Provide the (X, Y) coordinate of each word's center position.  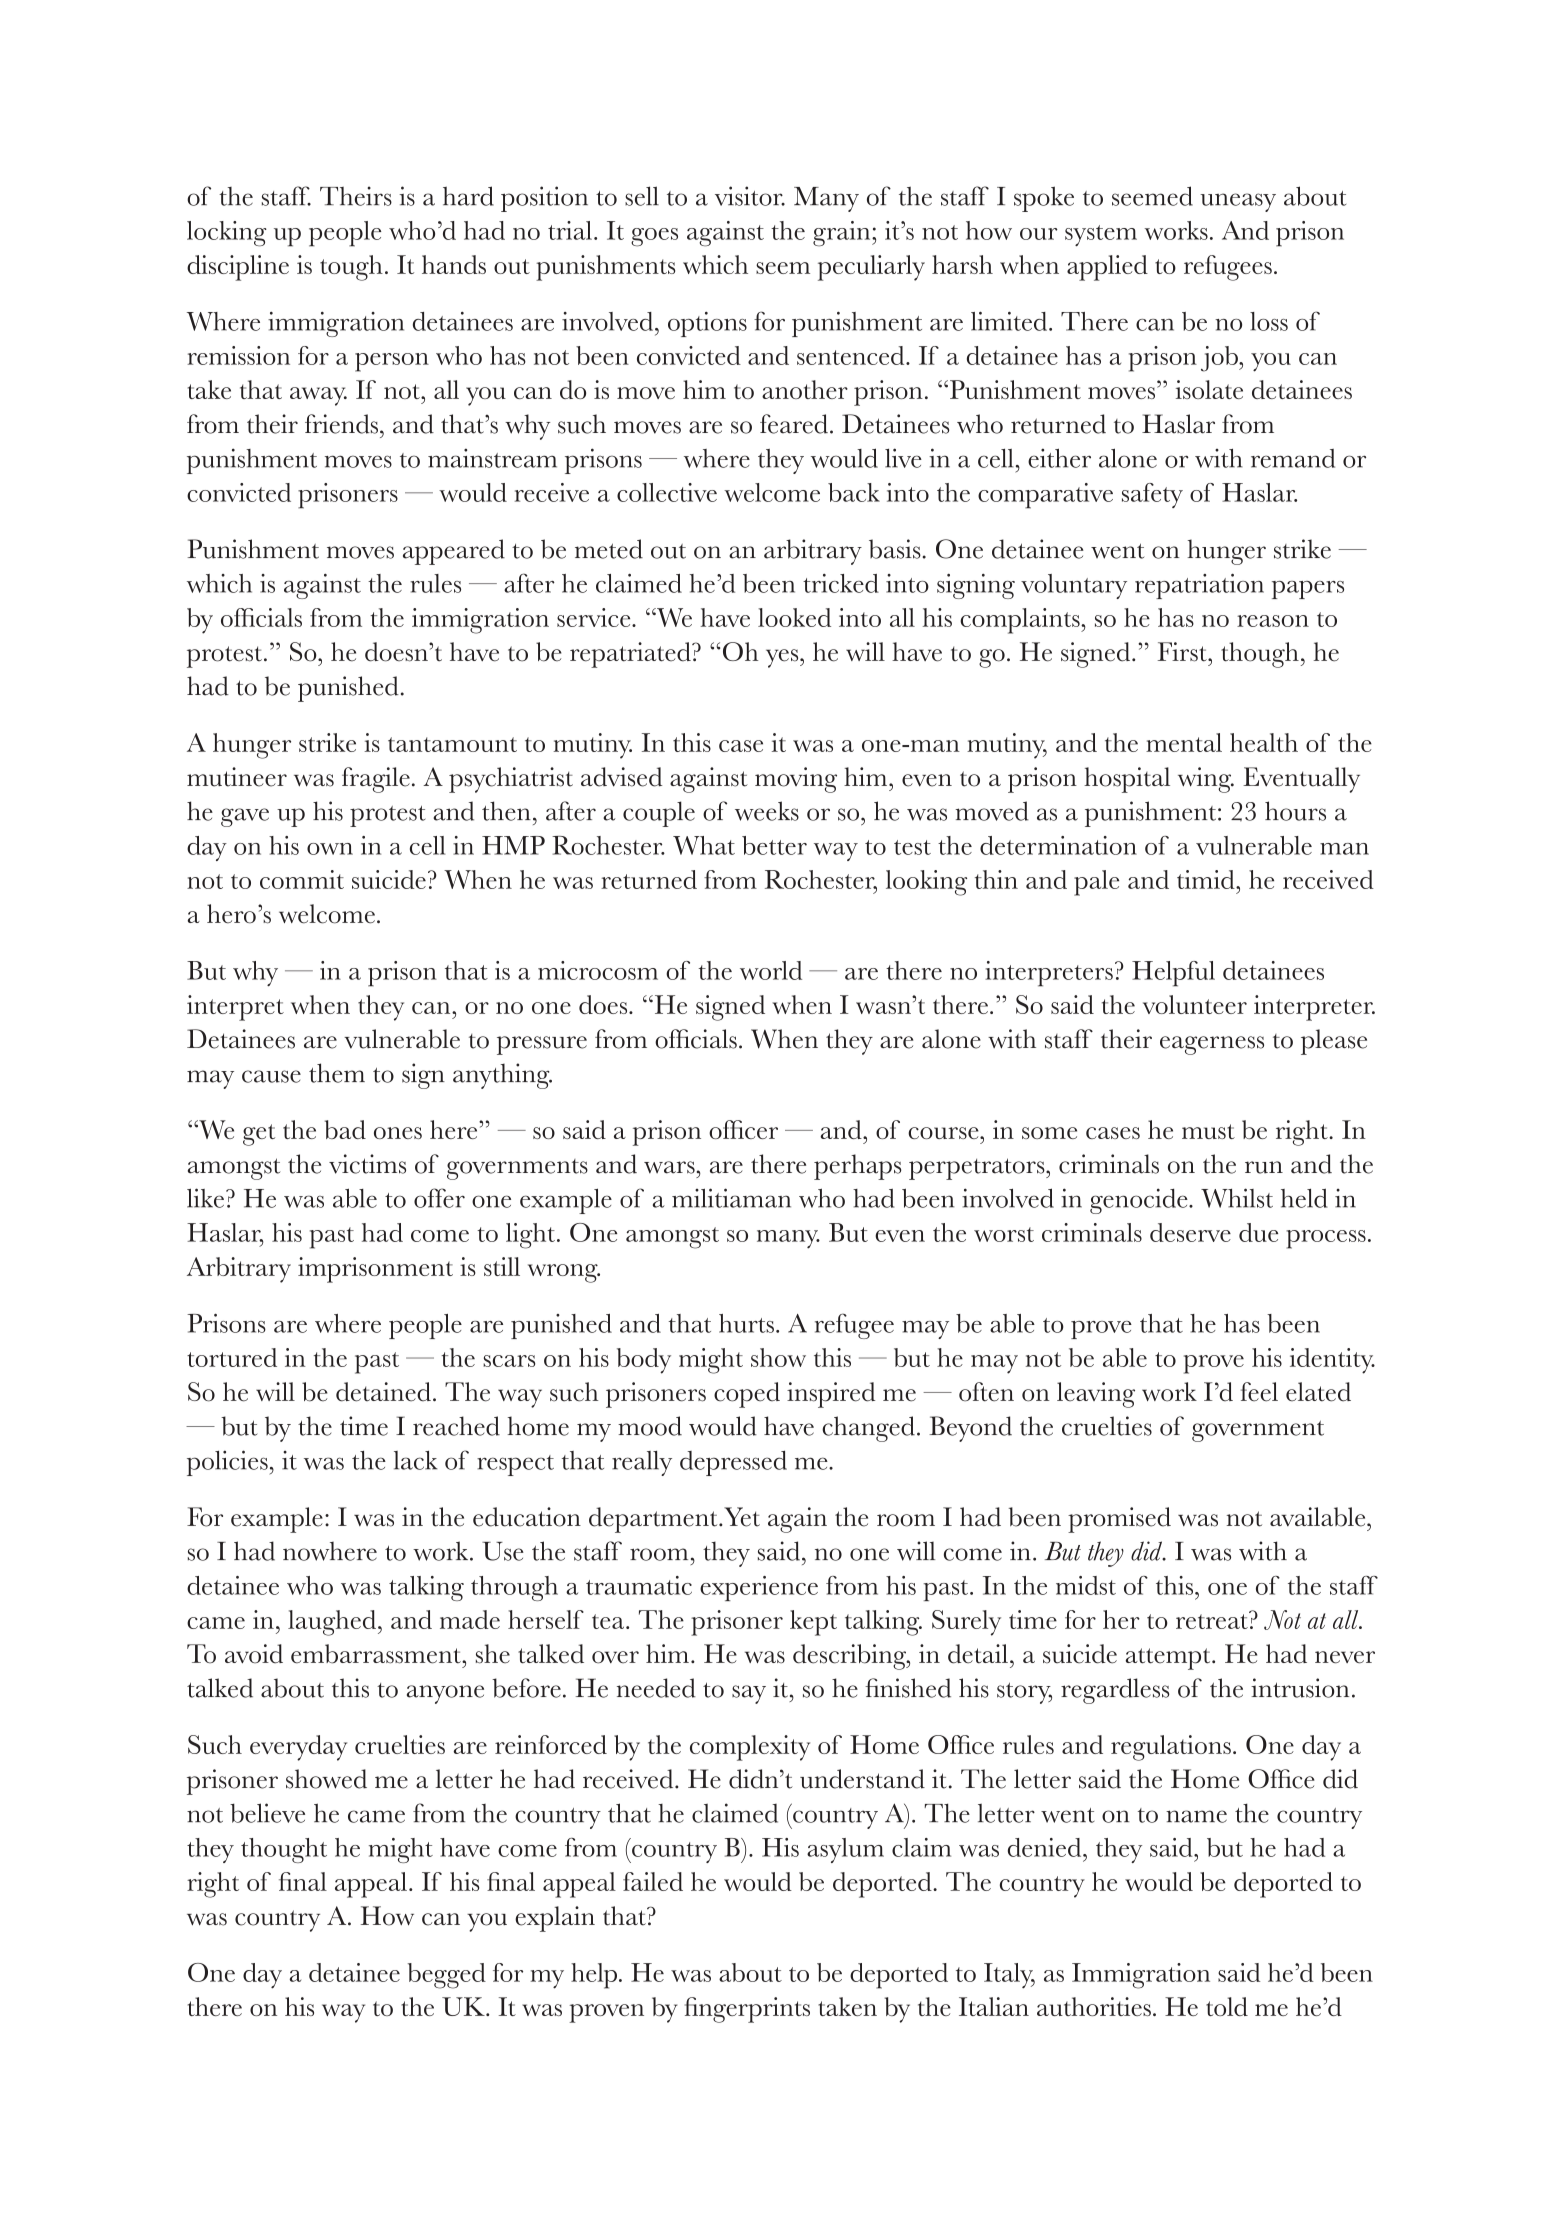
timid (1207, 879)
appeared (454, 552)
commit (302, 879)
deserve (1190, 1232)
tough (351, 268)
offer (439, 1198)
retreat (1213, 1620)
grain (843, 234)
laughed (333, 1623)
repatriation (1199, 586)
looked (794, 617)
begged (447, 1976)
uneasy (1238, 202)
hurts (746, 1323)
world (771, 970)
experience (759, 1588)
